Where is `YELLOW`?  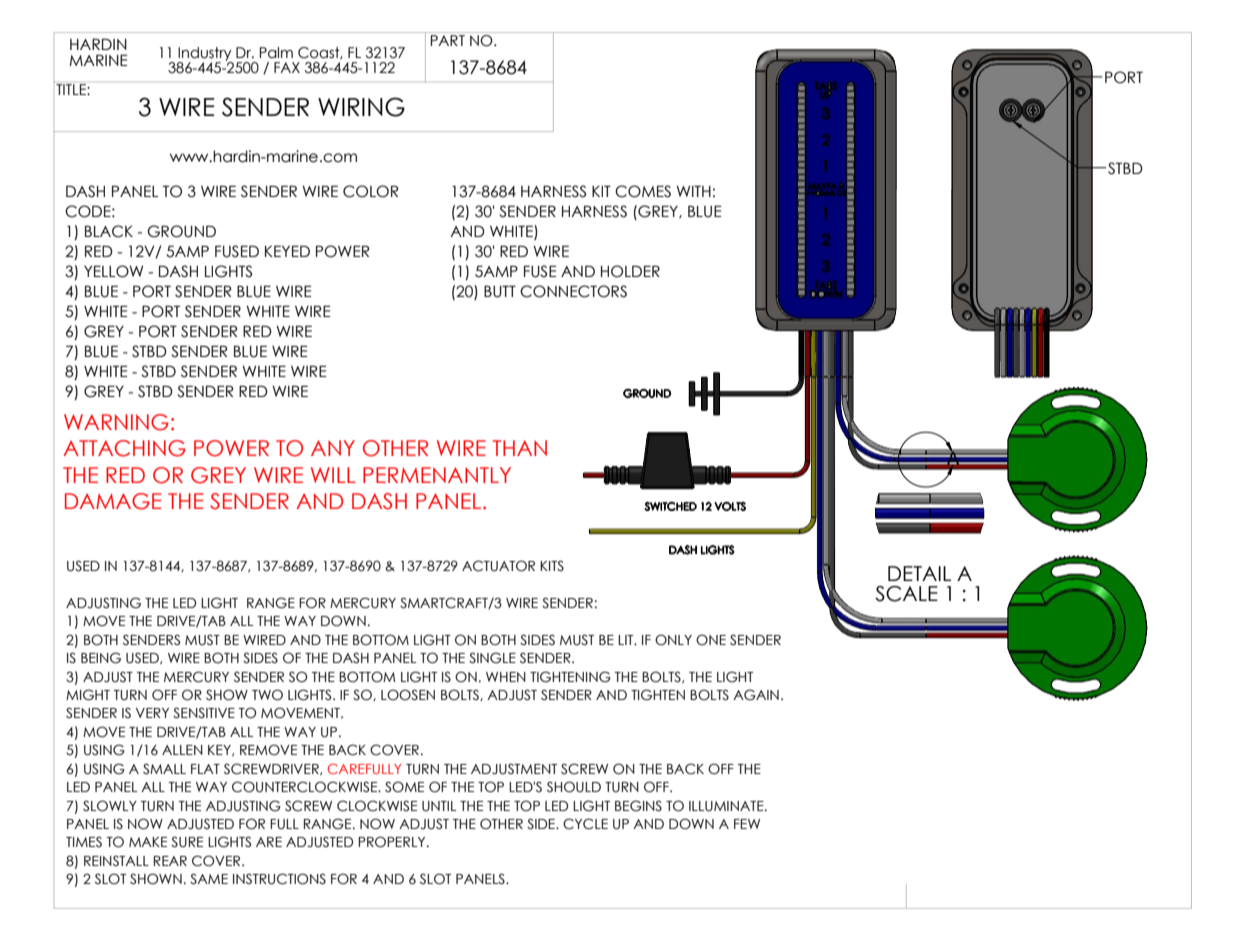
YELLOW is located at coordinates (113, 271).
